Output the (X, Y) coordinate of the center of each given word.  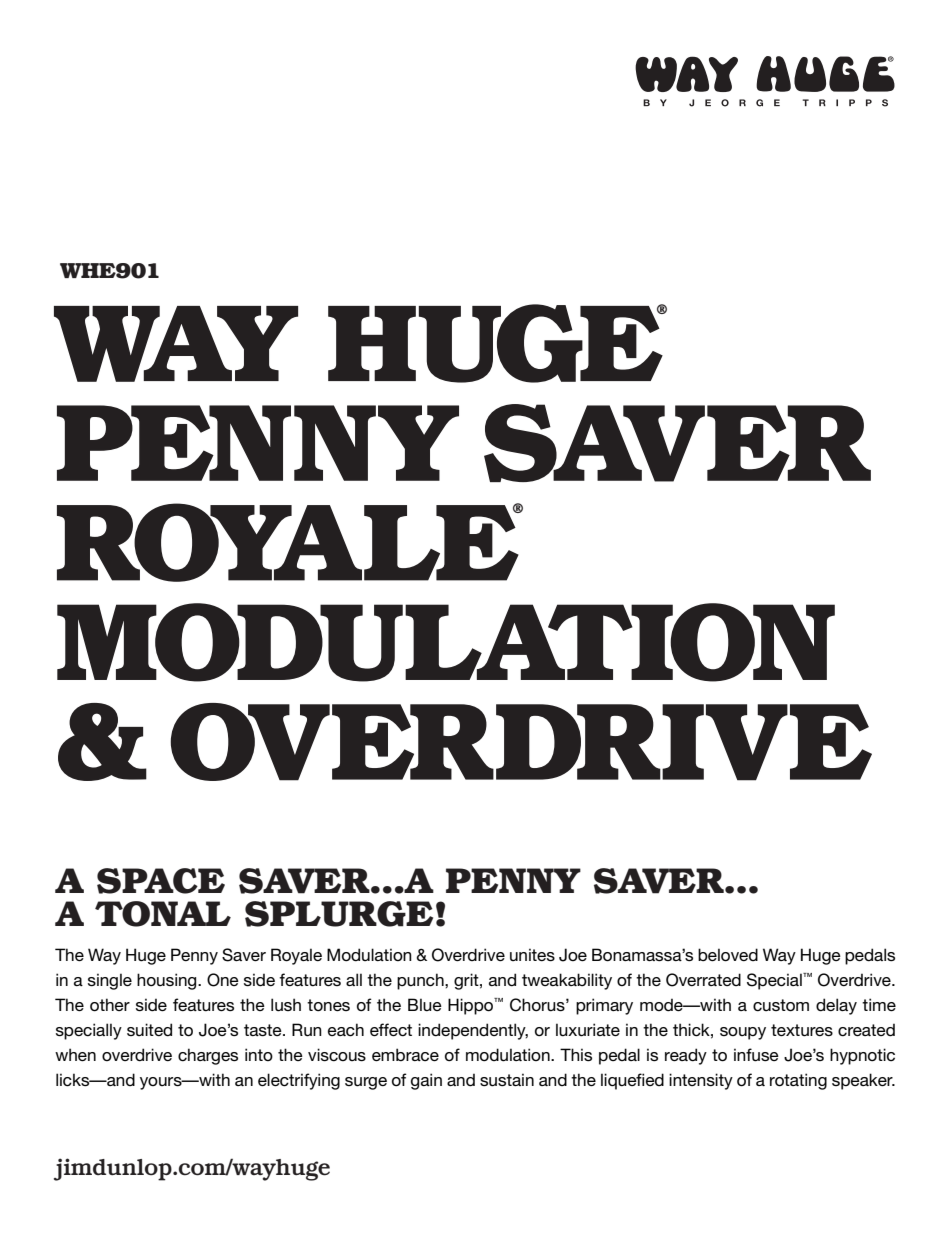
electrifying (299, 1081)
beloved (728, 955)
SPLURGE (339, 914)
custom (781, 1005)
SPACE (161, 881)
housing (168, 981)
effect (391, 1030)
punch (421, 981)
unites (532, 954)
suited (149, 1030)
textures (802, 1030)
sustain (507, 1080)
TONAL (163, 914)
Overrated (703, 980)
